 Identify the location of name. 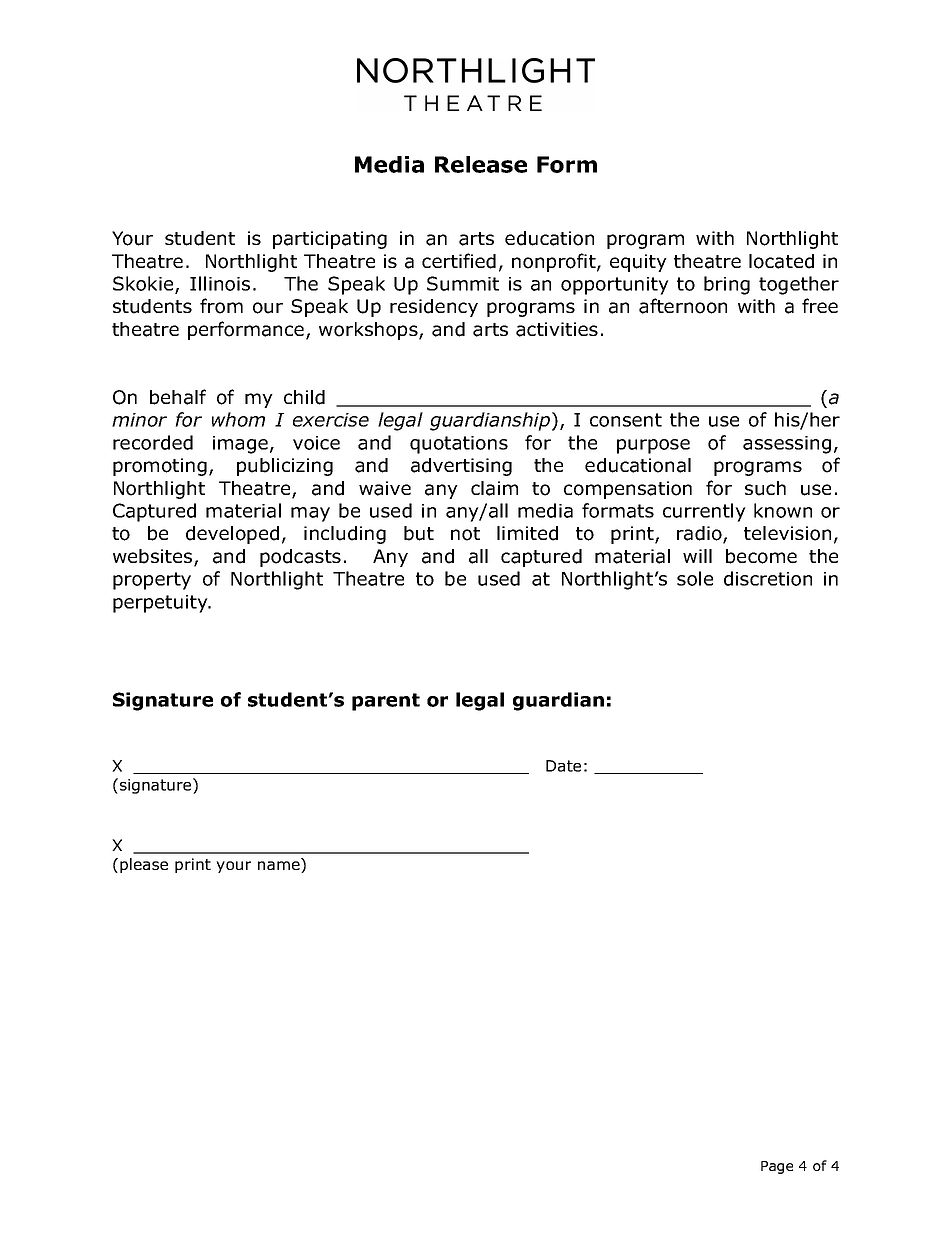
(280, 867).
